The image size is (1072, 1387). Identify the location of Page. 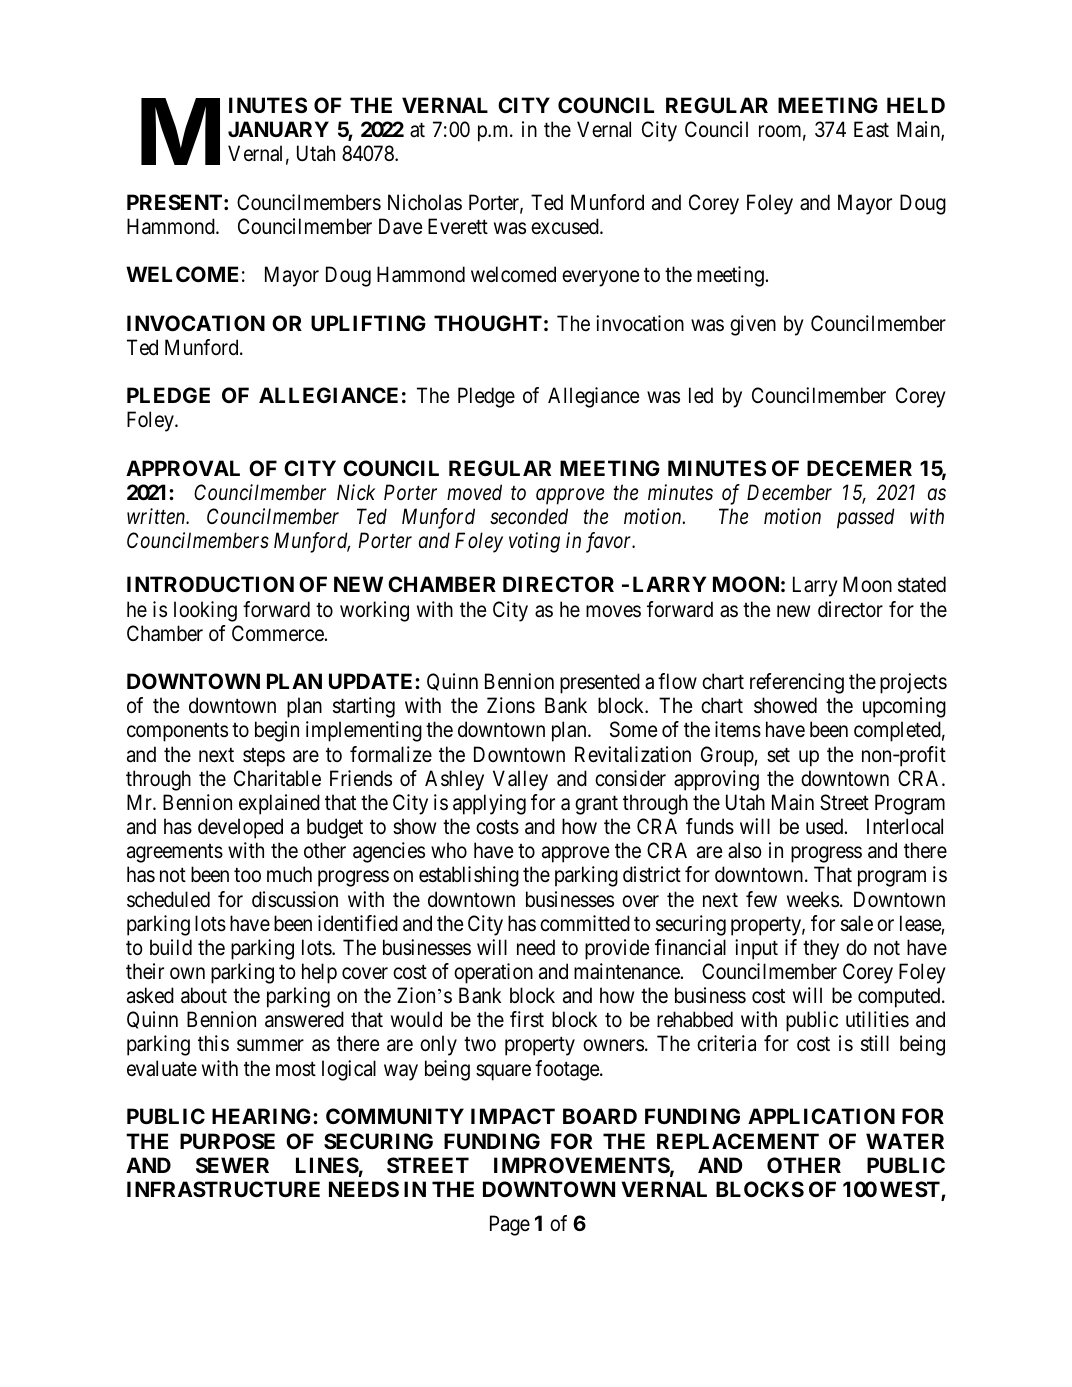
(510, 1225).
